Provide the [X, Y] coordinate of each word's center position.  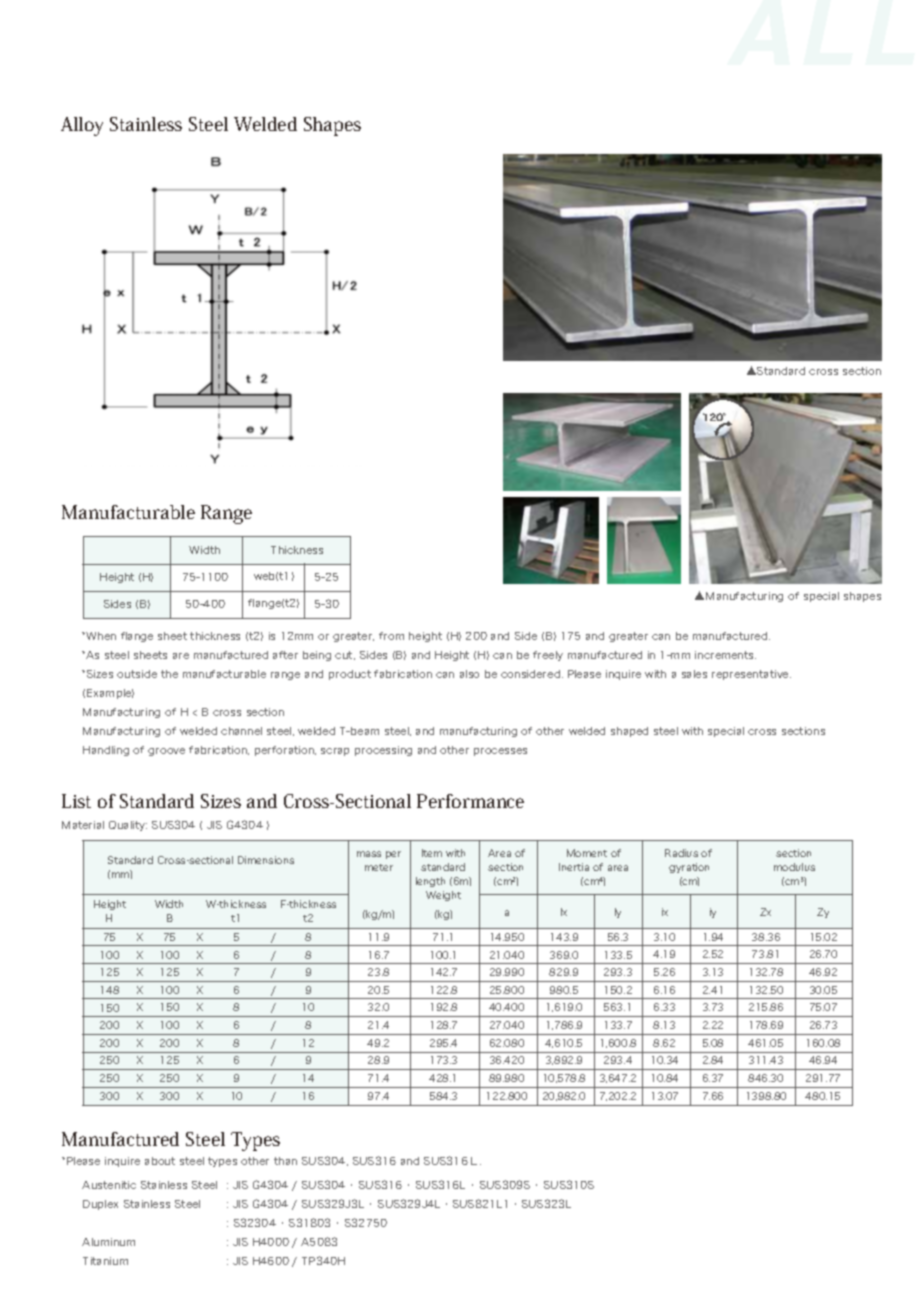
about [160, 1161]
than [285, 1161]
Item [432, 853]
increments [725, 655]
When [100, 636]
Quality [128, 826]
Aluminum [108, 1242]
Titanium [105, 1261]
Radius [681, 853]
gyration [689, 868]
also [469, 674]
